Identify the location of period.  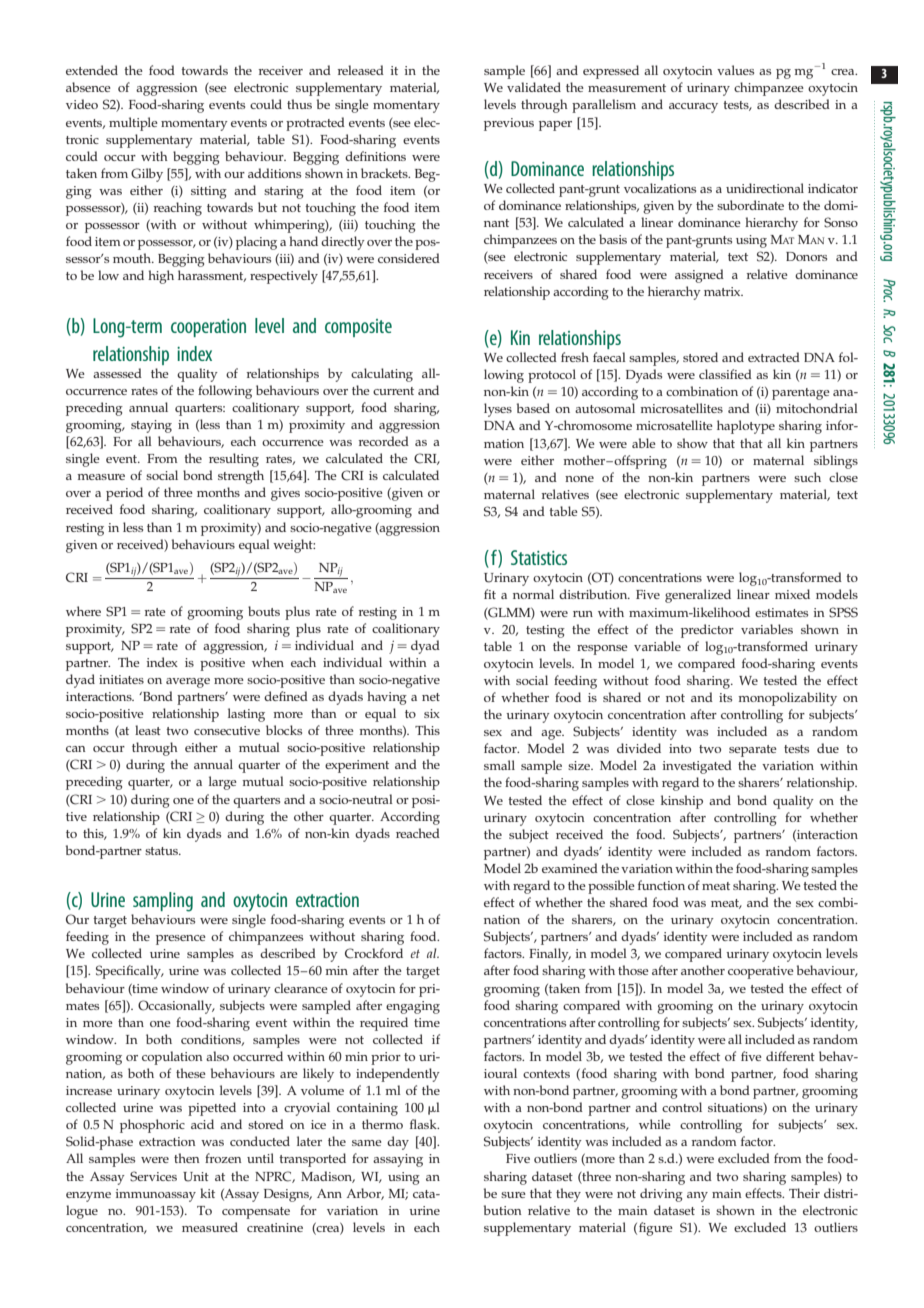
(124, 494).
